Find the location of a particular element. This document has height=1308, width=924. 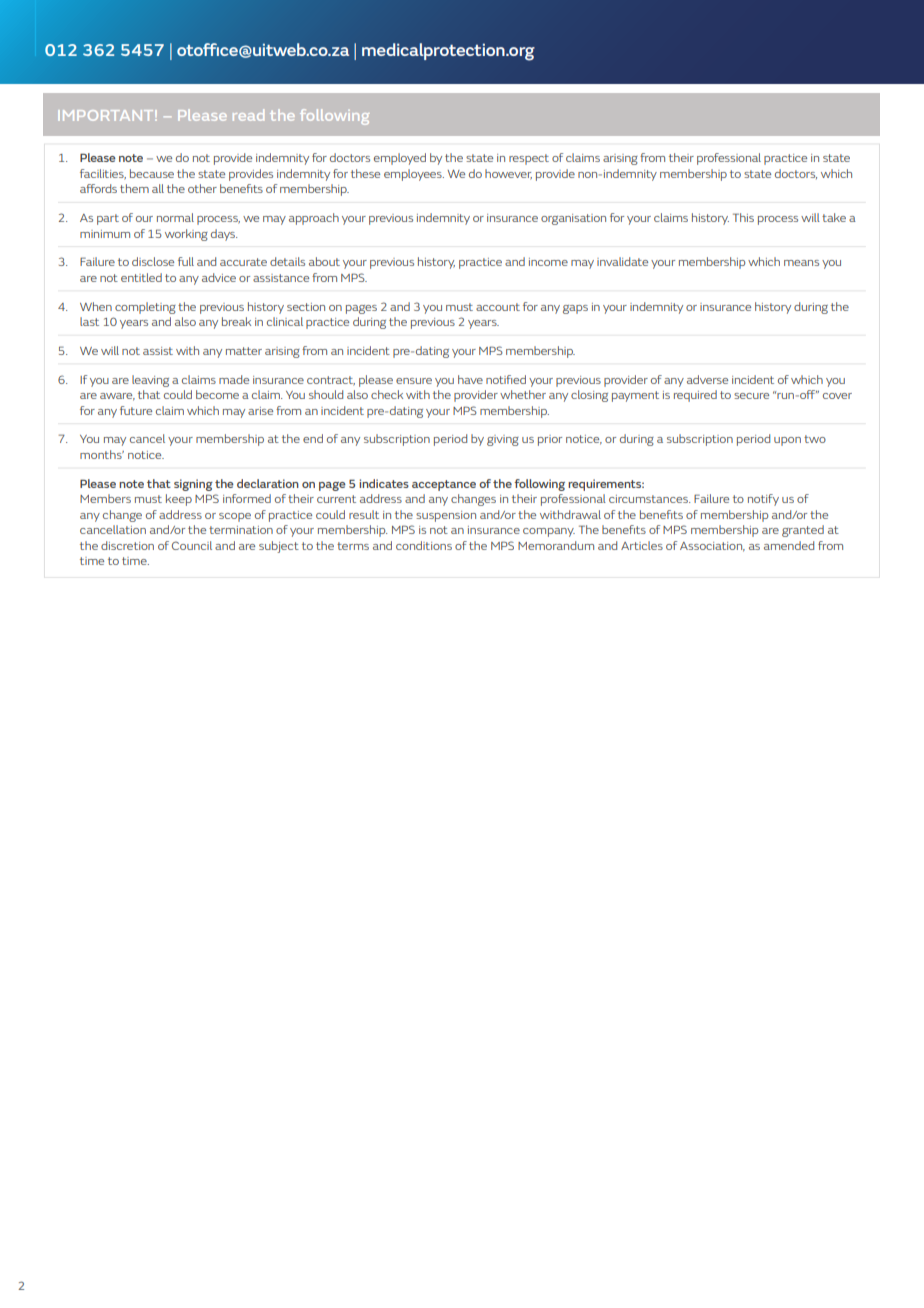

employed is located at coordinates (400, 159).
